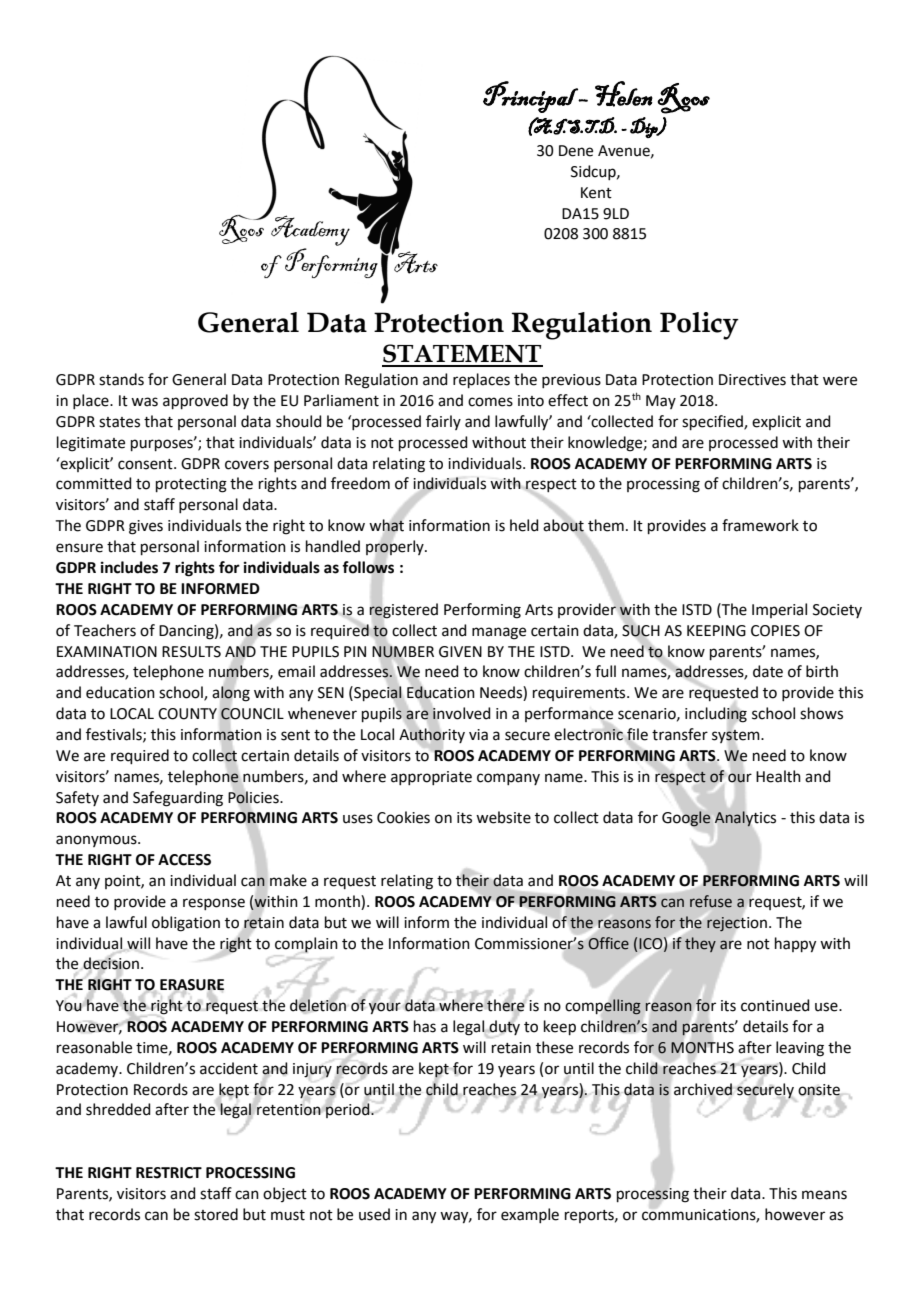 The width and height of the screenshot is (924, 1308). What do you see at coordinates (146, 527) in the screenshot?
I see `gives` at bounding box center [146, 527].
